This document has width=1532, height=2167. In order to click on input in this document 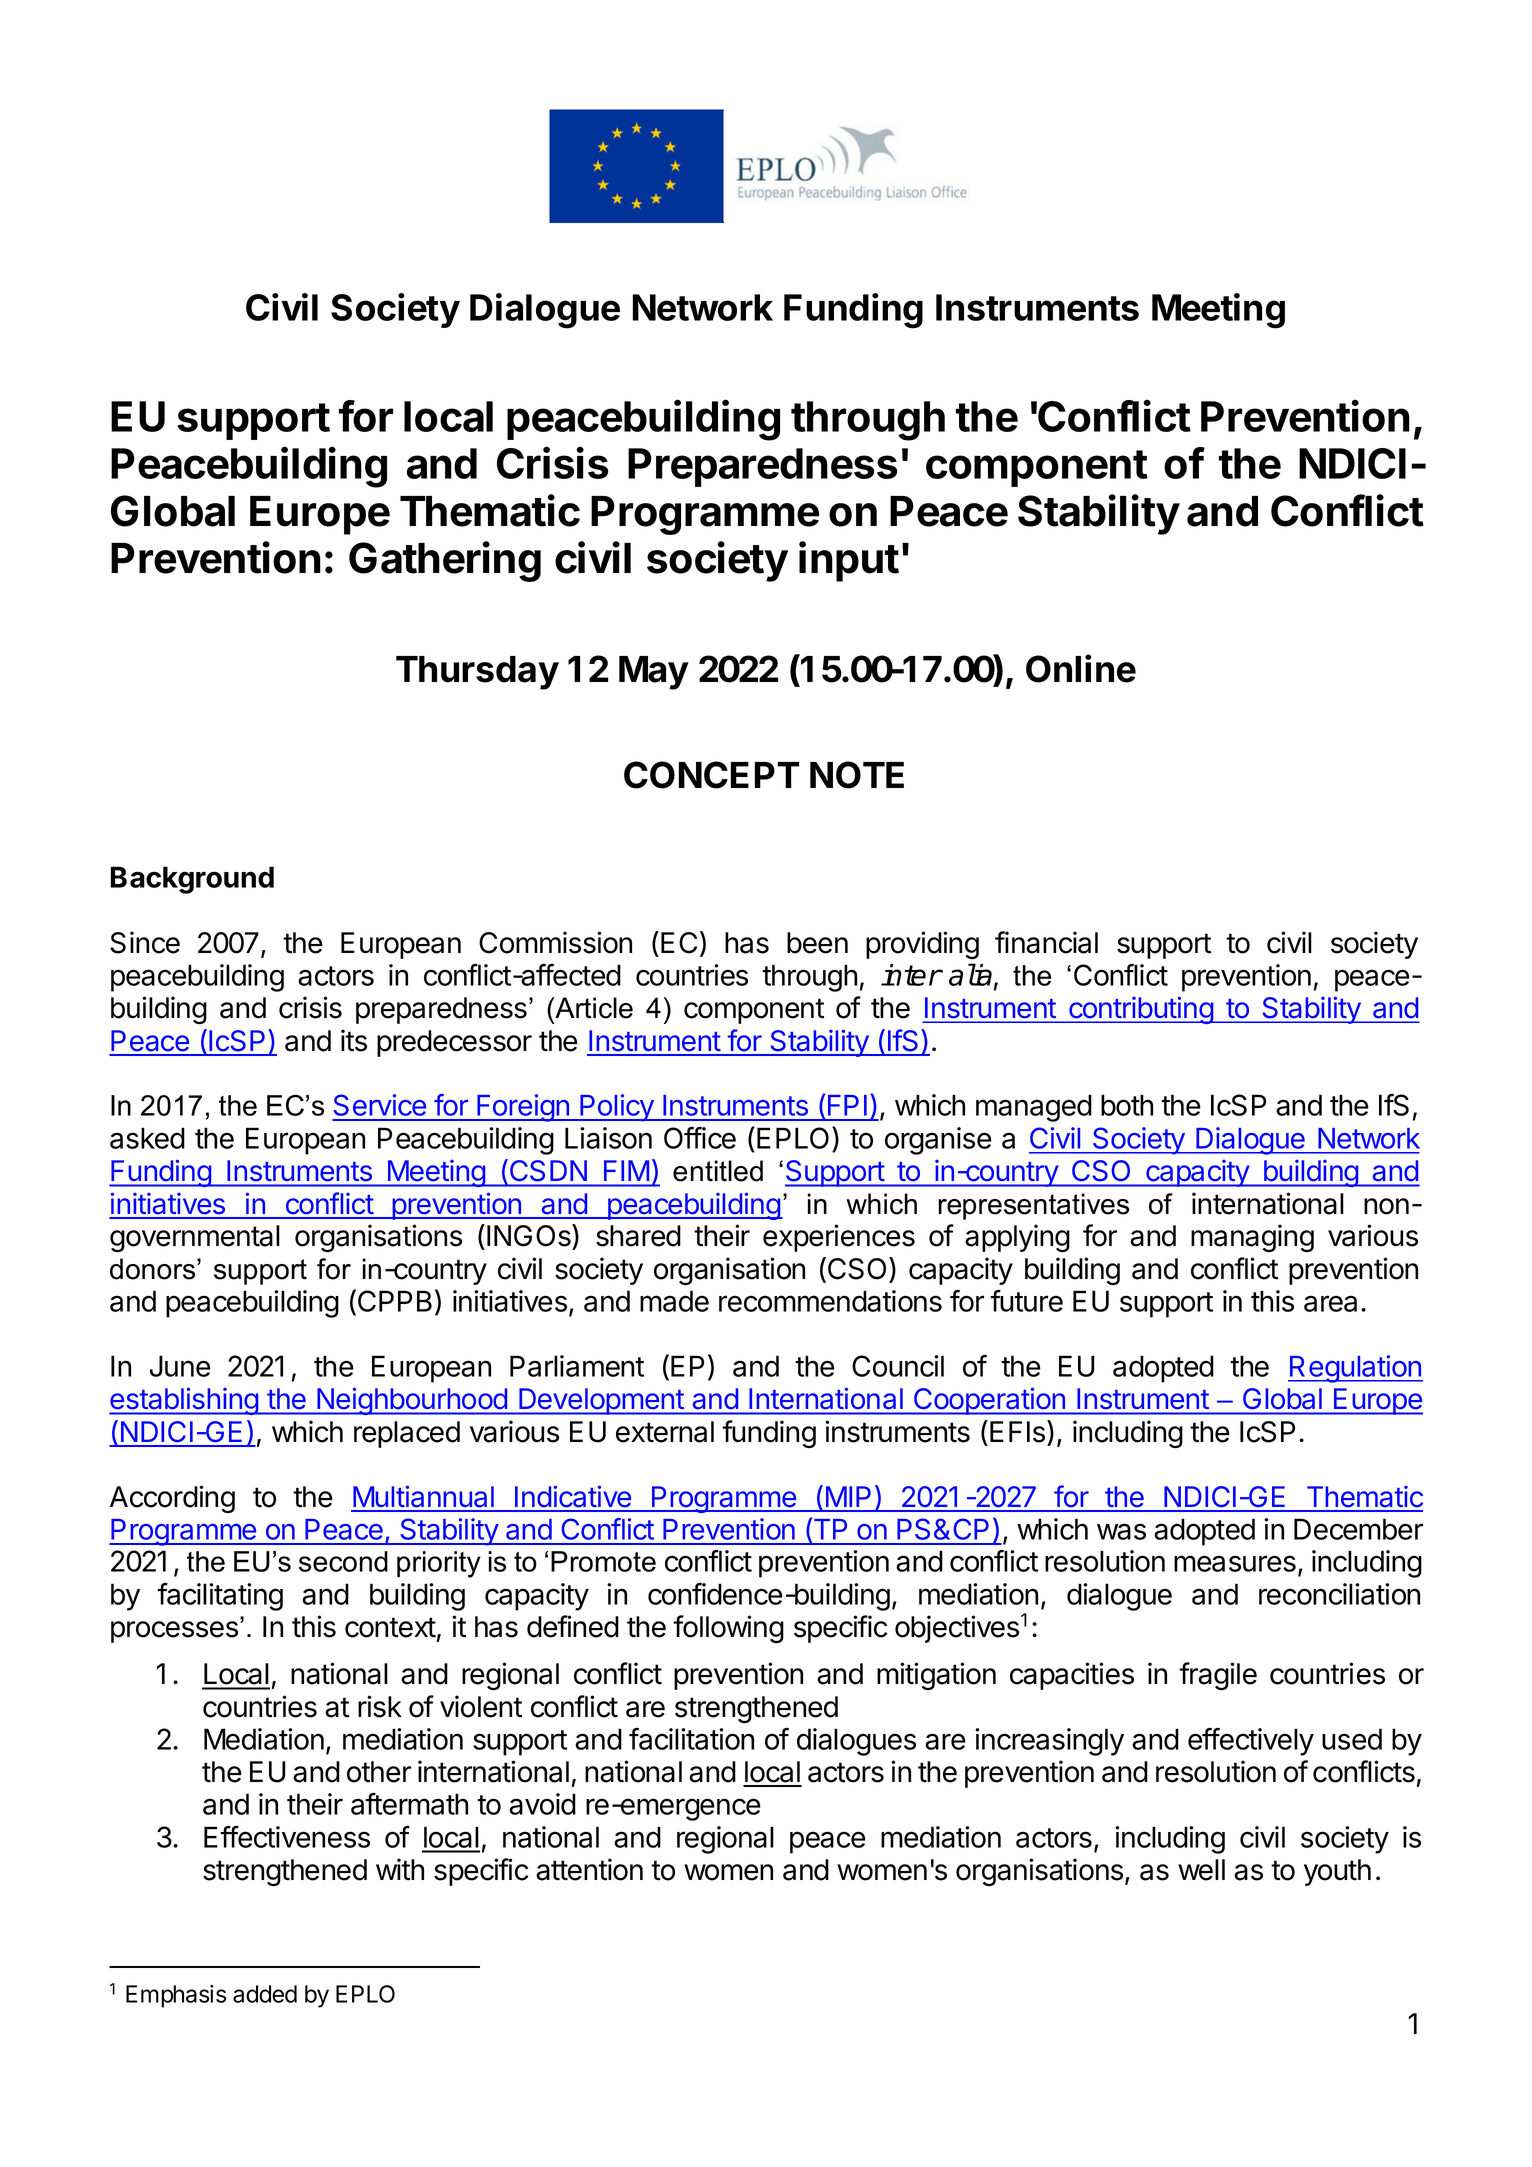, I will do `click(849, 561)`.
